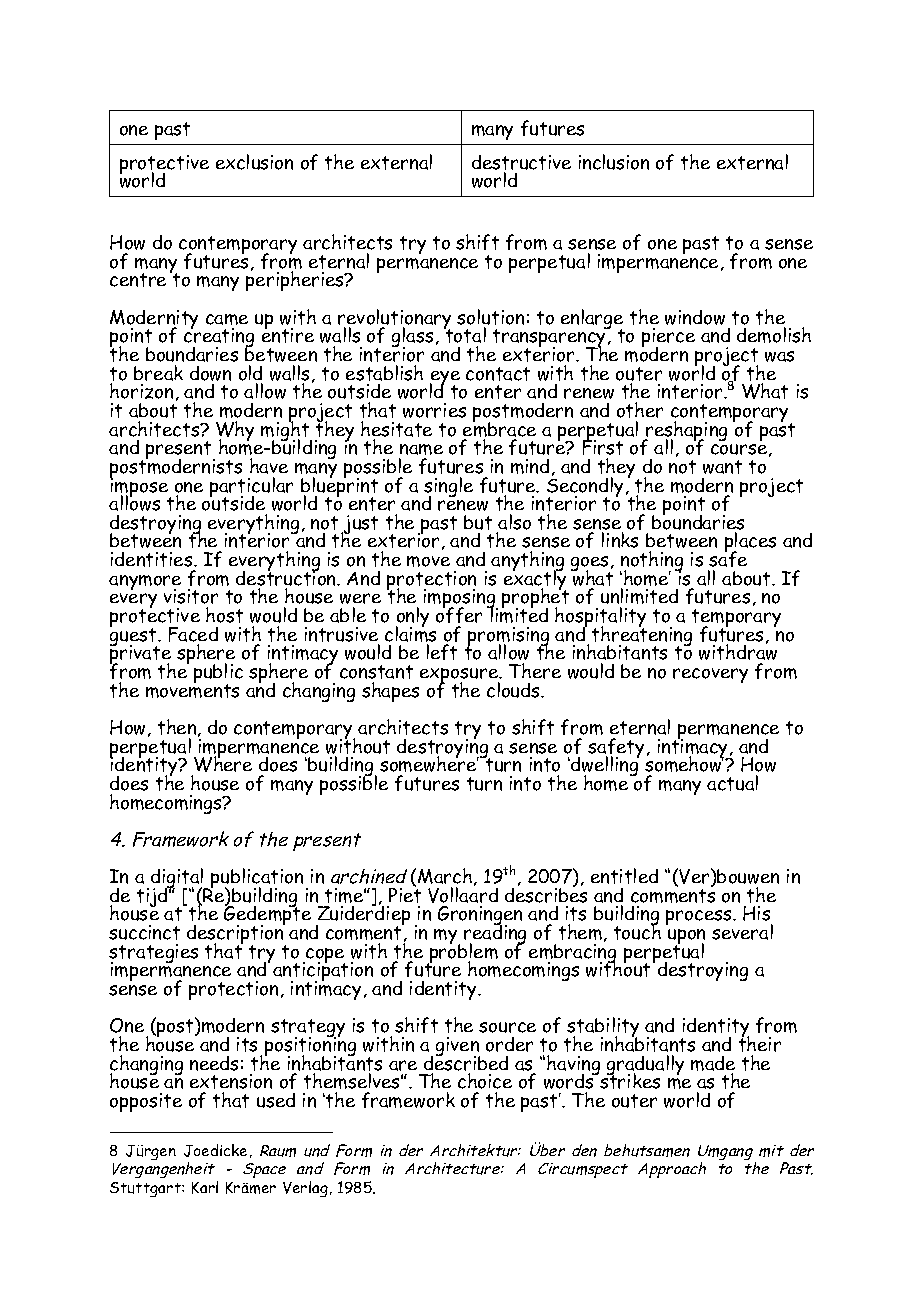 The image size is (924, 1308). I want to click on Karl, so click(205, 1187).
